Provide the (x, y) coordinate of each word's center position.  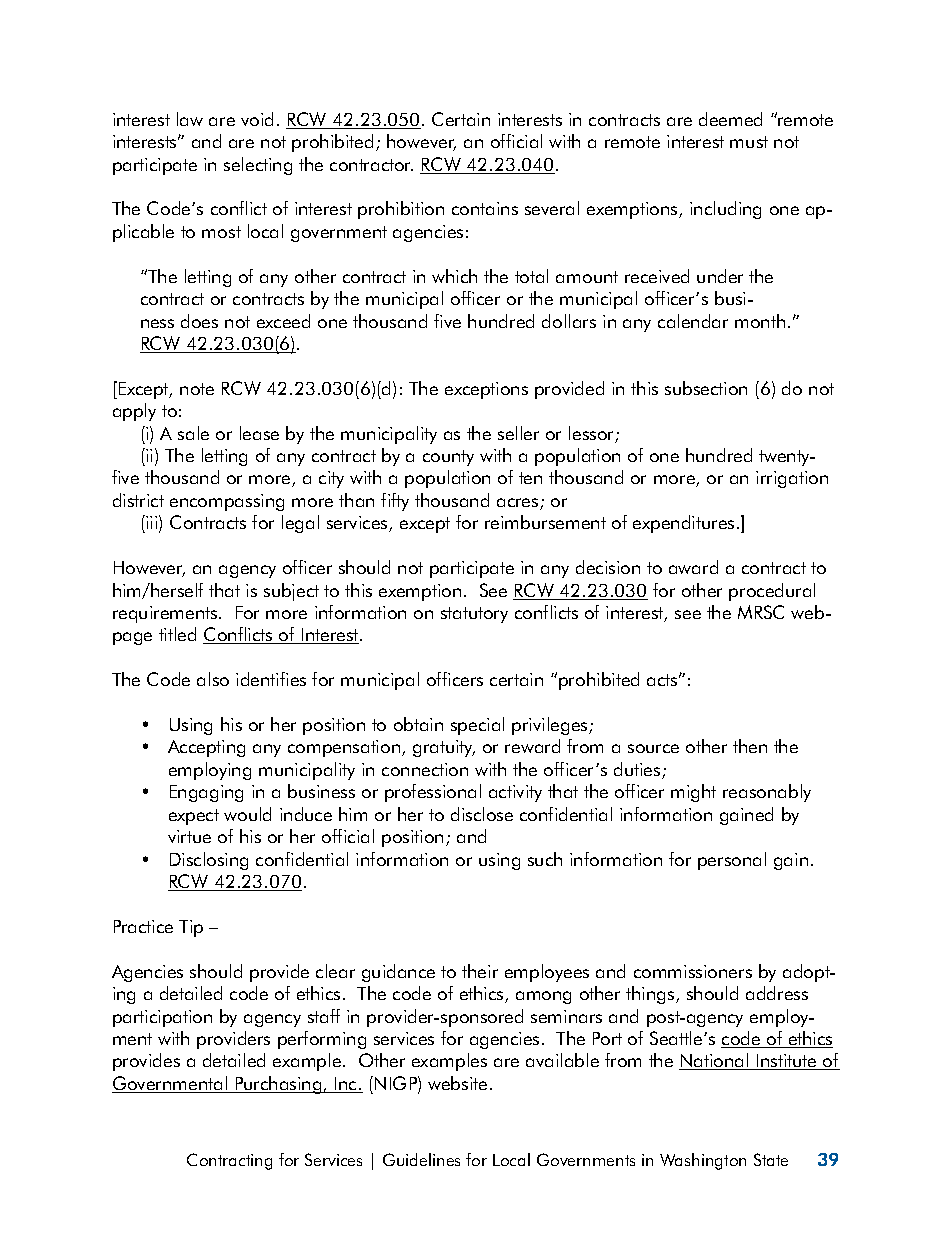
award (693, 567)
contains (485, 208)
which (454, 276)
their (480, 971)
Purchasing (278, 1085)
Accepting (206, 748)
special (477, 726)
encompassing (227, 502)
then (750, 746)
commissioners (693, 971)
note (197, 389)
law (190, 119)
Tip (191, 928)
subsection (706, 388)
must (749, 142)
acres (519, 504)
